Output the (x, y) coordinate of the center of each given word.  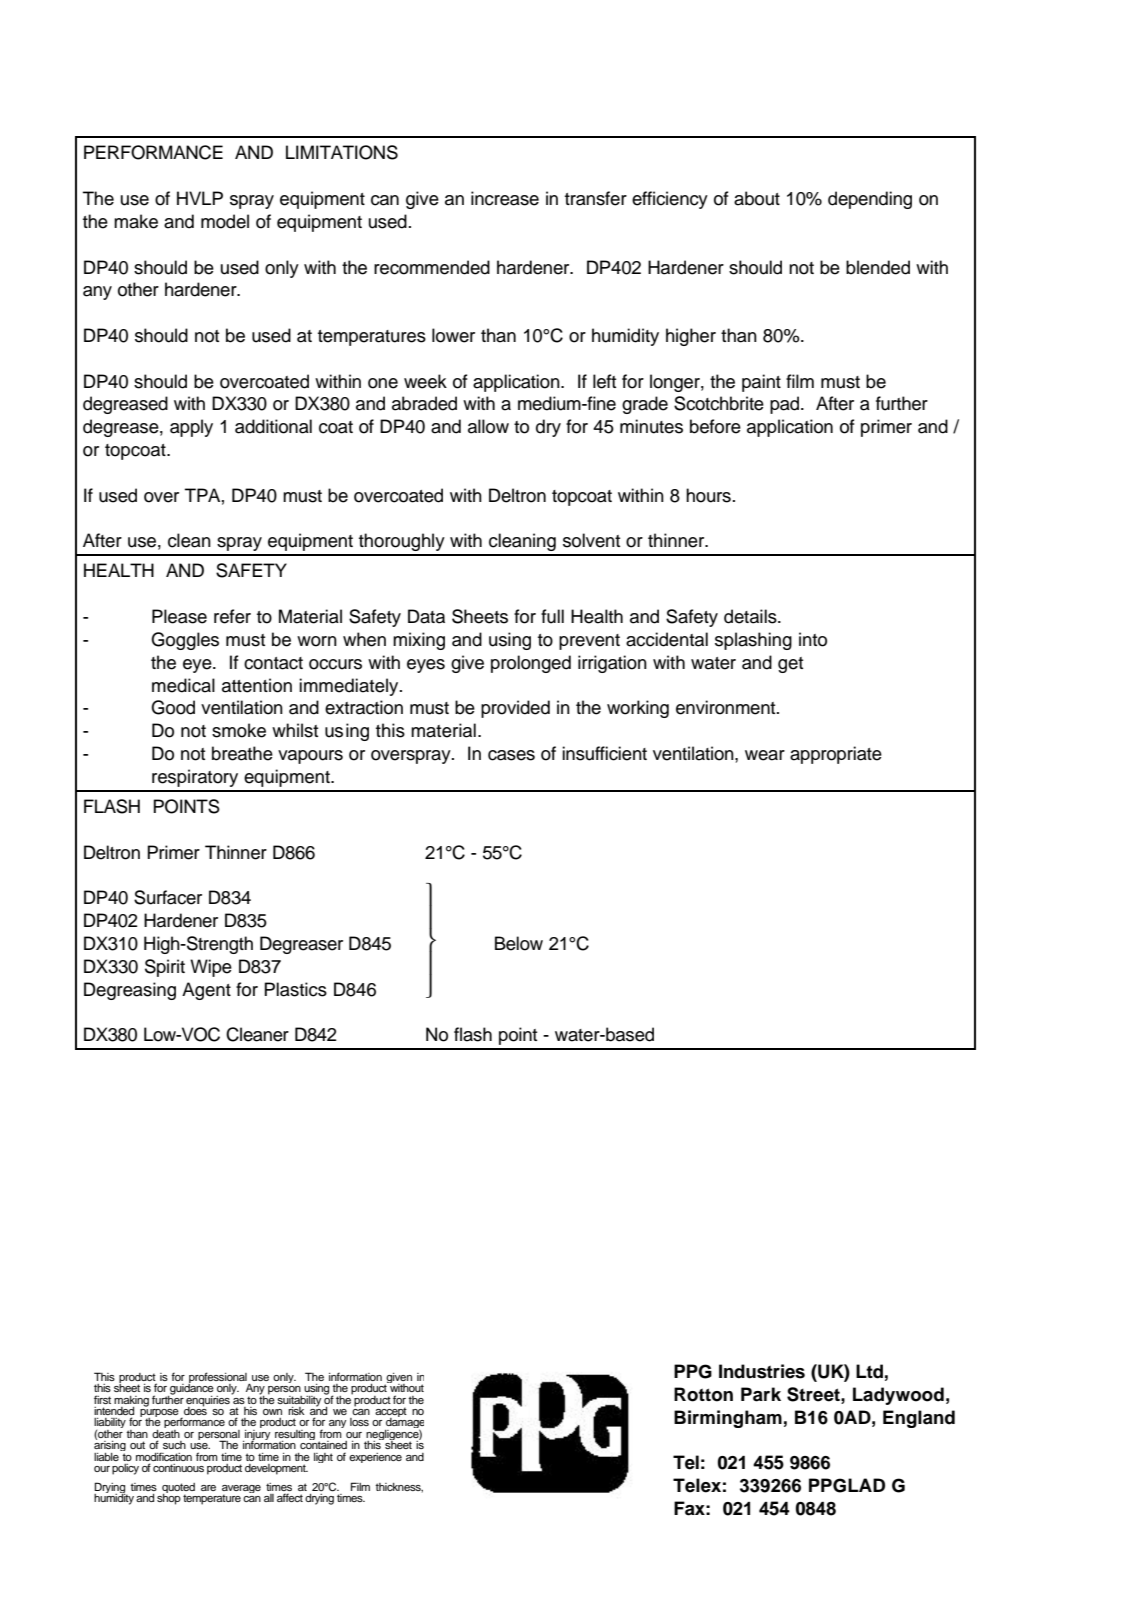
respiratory (195, 778)
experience (375, 1458)
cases (511, 755)
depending (870, 200)
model (225, 221)
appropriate (836, 755)
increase (505, 198)
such (174, 1445)
